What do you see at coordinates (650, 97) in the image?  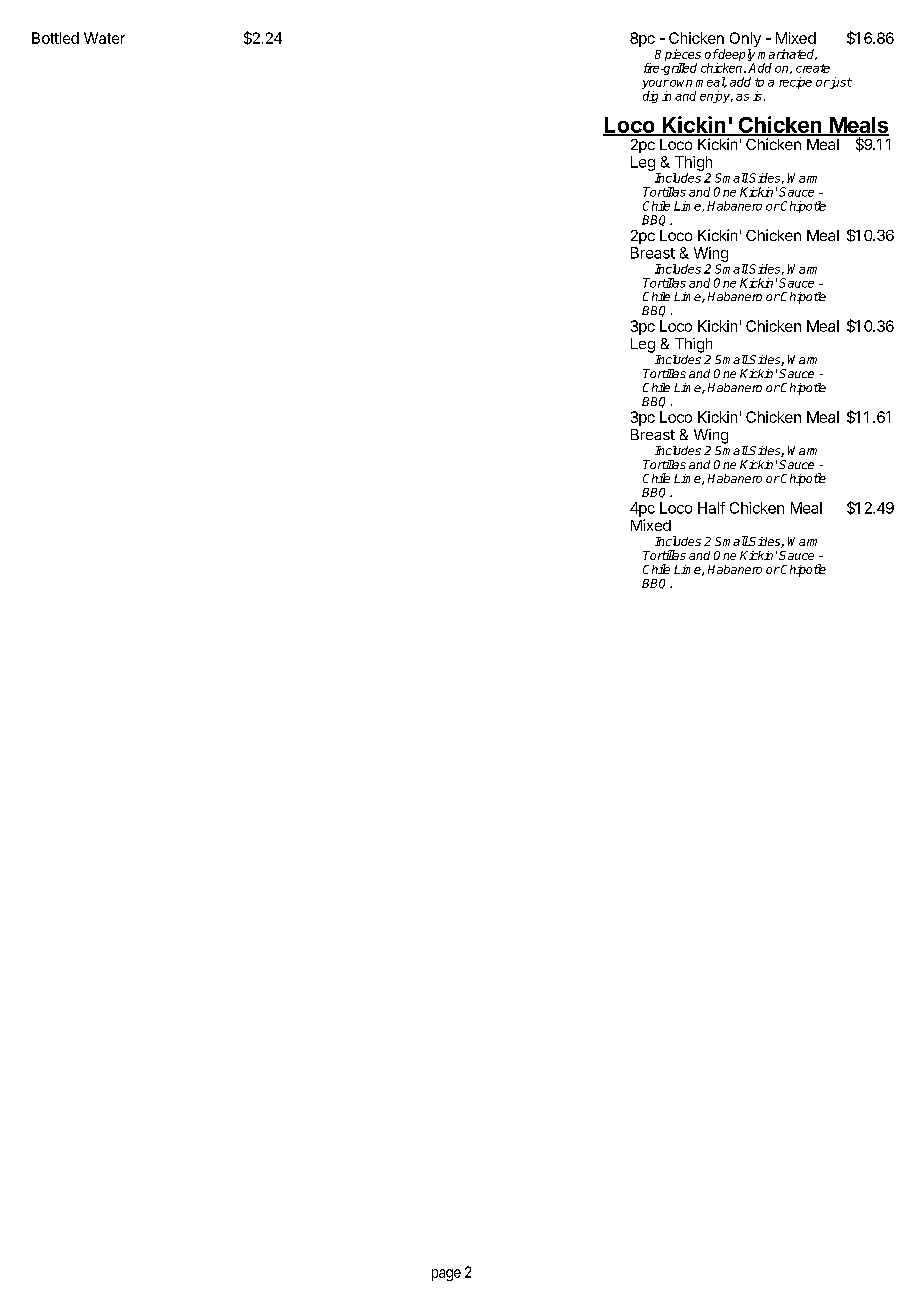 I see `dig` at bounding box center [650, 97].
